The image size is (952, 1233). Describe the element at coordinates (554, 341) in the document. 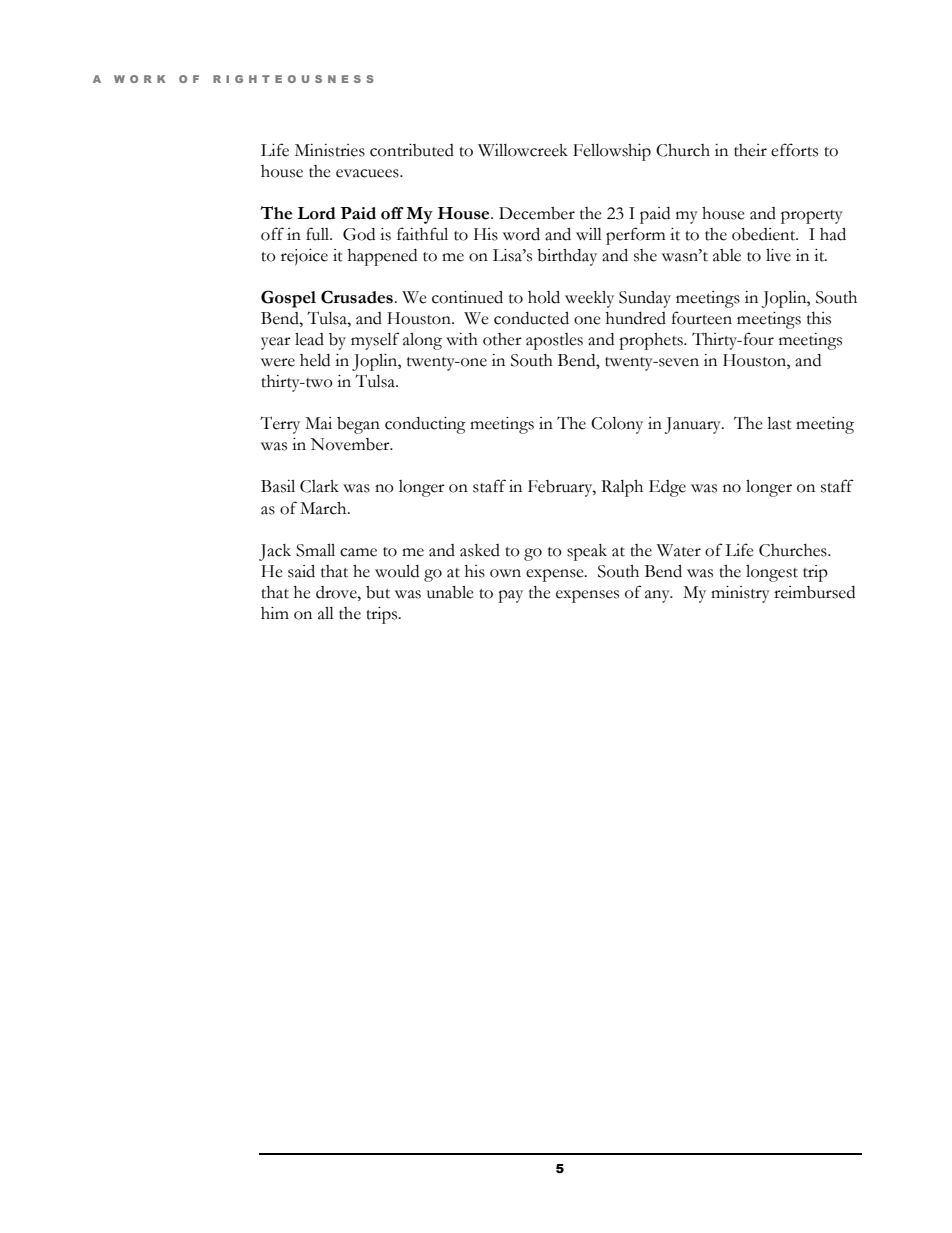

I see `apostles` at that location.
